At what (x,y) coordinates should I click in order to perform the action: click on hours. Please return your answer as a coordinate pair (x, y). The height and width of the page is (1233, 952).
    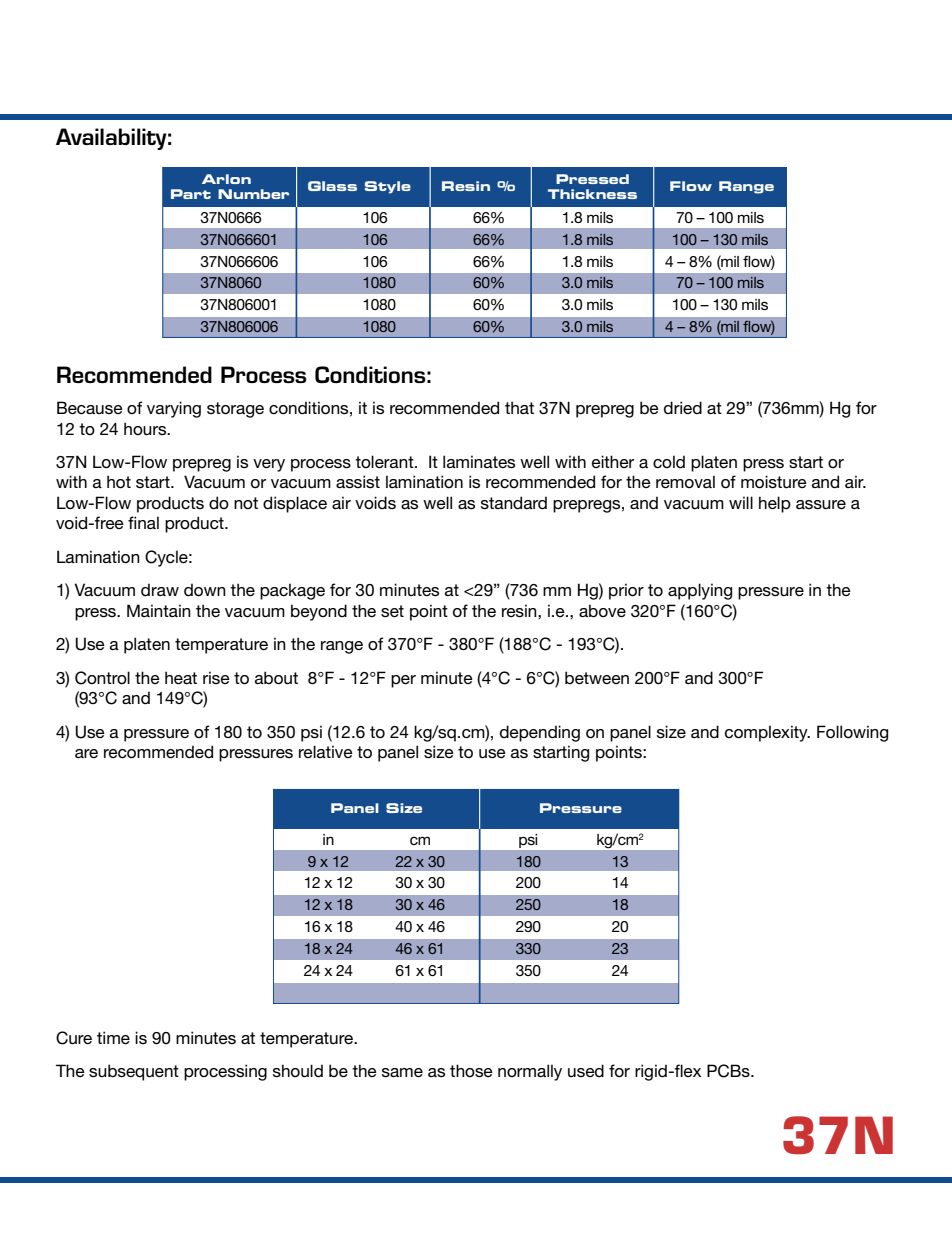
    Looking at the image, I should click on (146, 428).
